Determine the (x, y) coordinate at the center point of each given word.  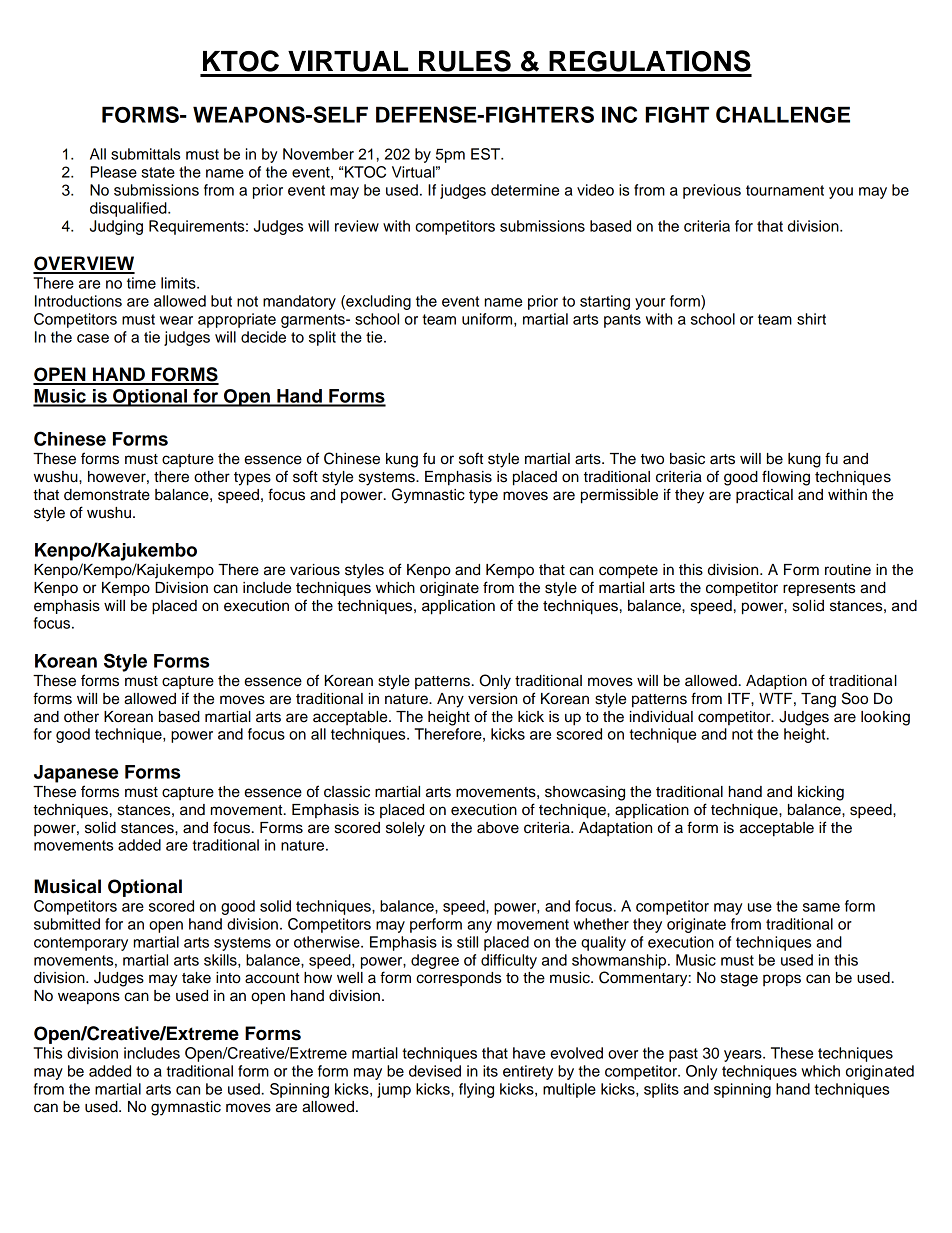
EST (486, 154)
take (196, 978)
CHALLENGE (783, 114)
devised (435, 1071)
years (744, 1056)
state (158, 172)
